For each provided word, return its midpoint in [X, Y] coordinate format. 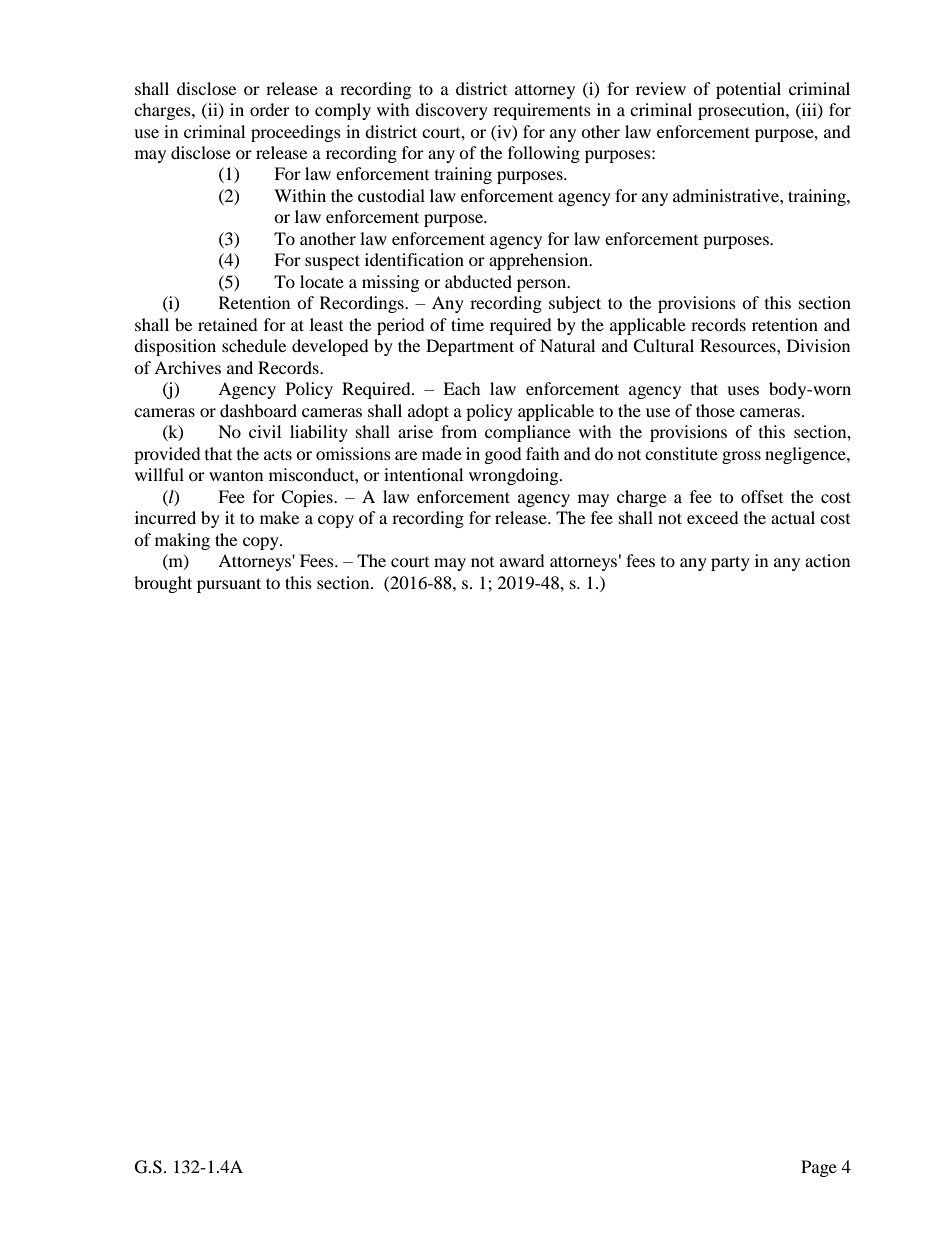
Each [462, 388]
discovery [451, 111]
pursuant [229, 585]
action [827, 560]
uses [743, 390]
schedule [254, 345]
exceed [713, 517]
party [730, 563]
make [279, 517]
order [270, 109]
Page [819, 1168]
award [522, 560]
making [182, 541]
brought [163, 584]
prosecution [742, 111]
